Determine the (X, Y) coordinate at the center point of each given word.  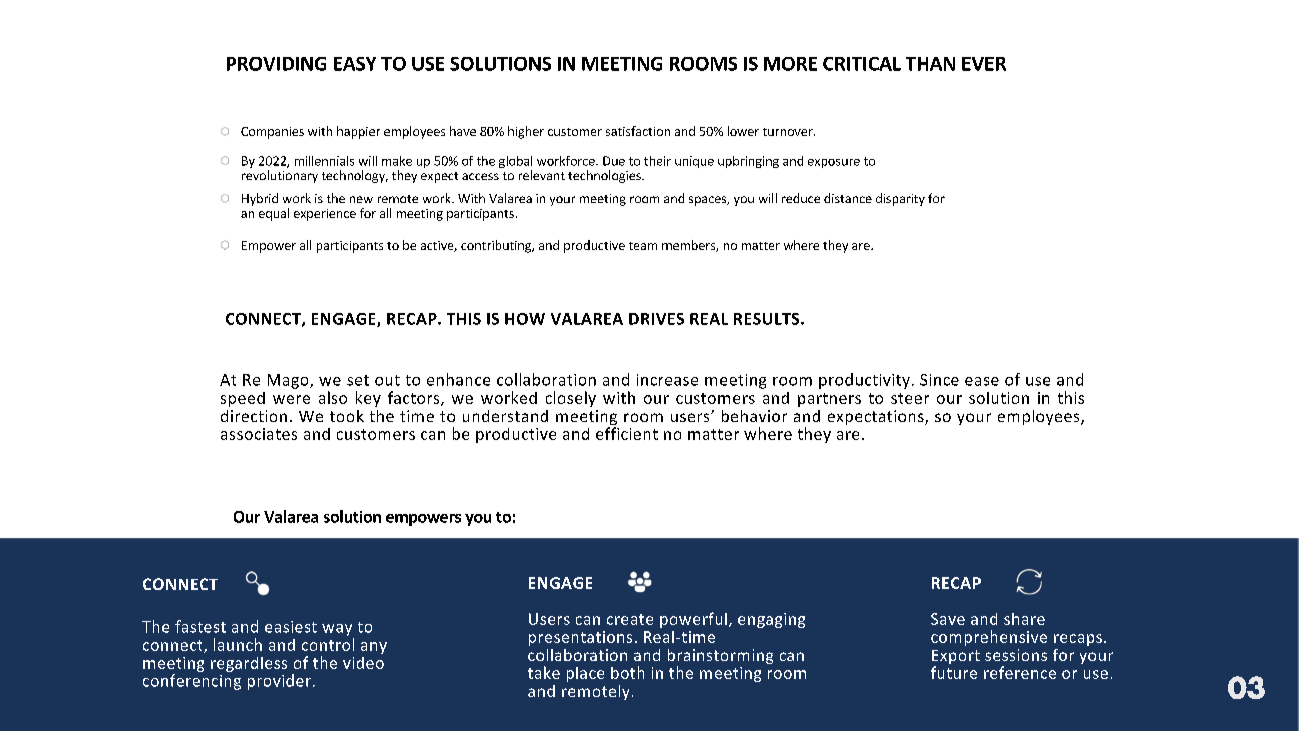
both (627, 672)
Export (956, 658)
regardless (249, 664)
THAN (930, 64)
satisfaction (638, 131)
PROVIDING (276, 64)
